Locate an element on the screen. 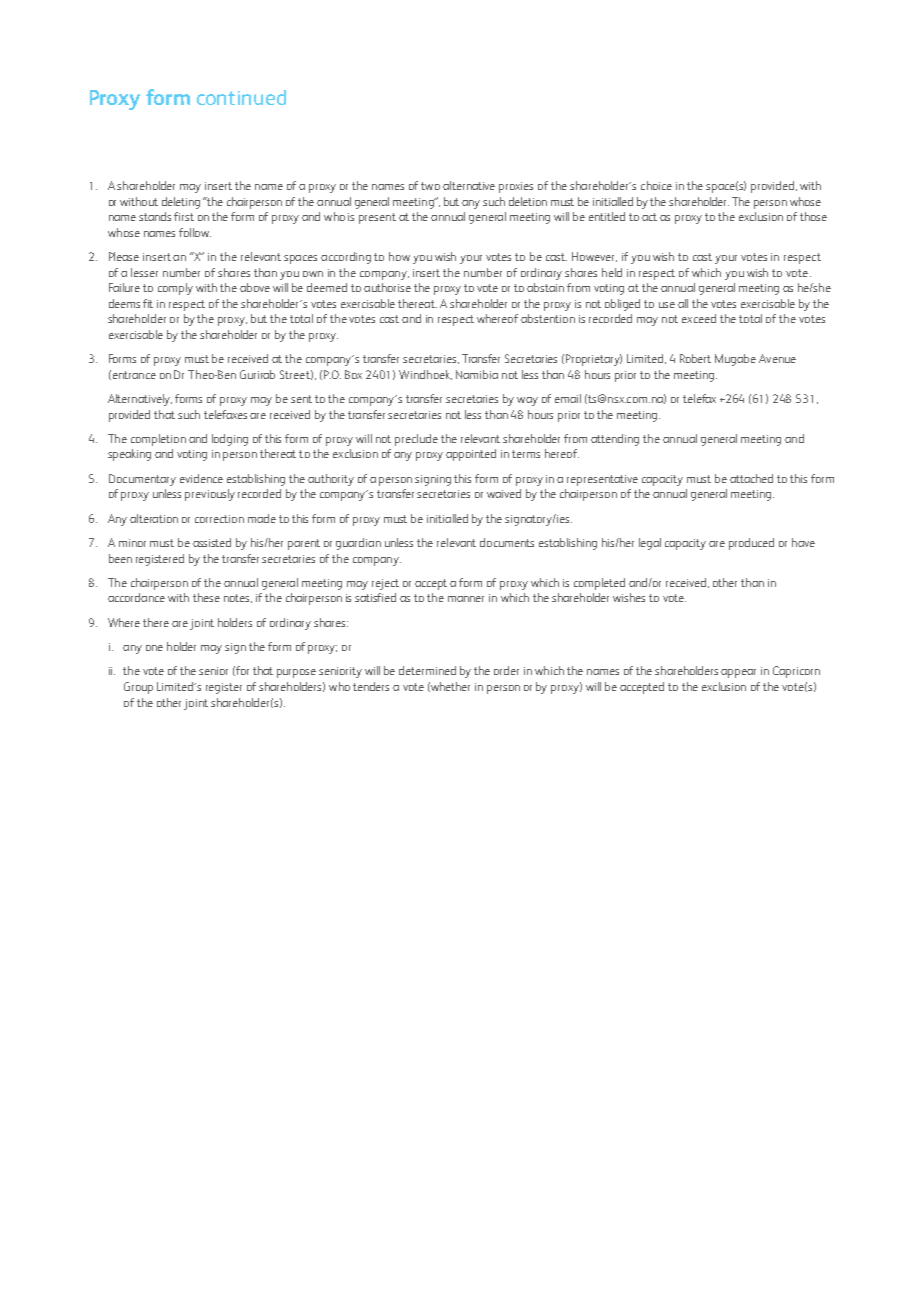 Image resolution: width=924 pixels, height=1308 pixels. follow is located at coordinates (195, 232).
